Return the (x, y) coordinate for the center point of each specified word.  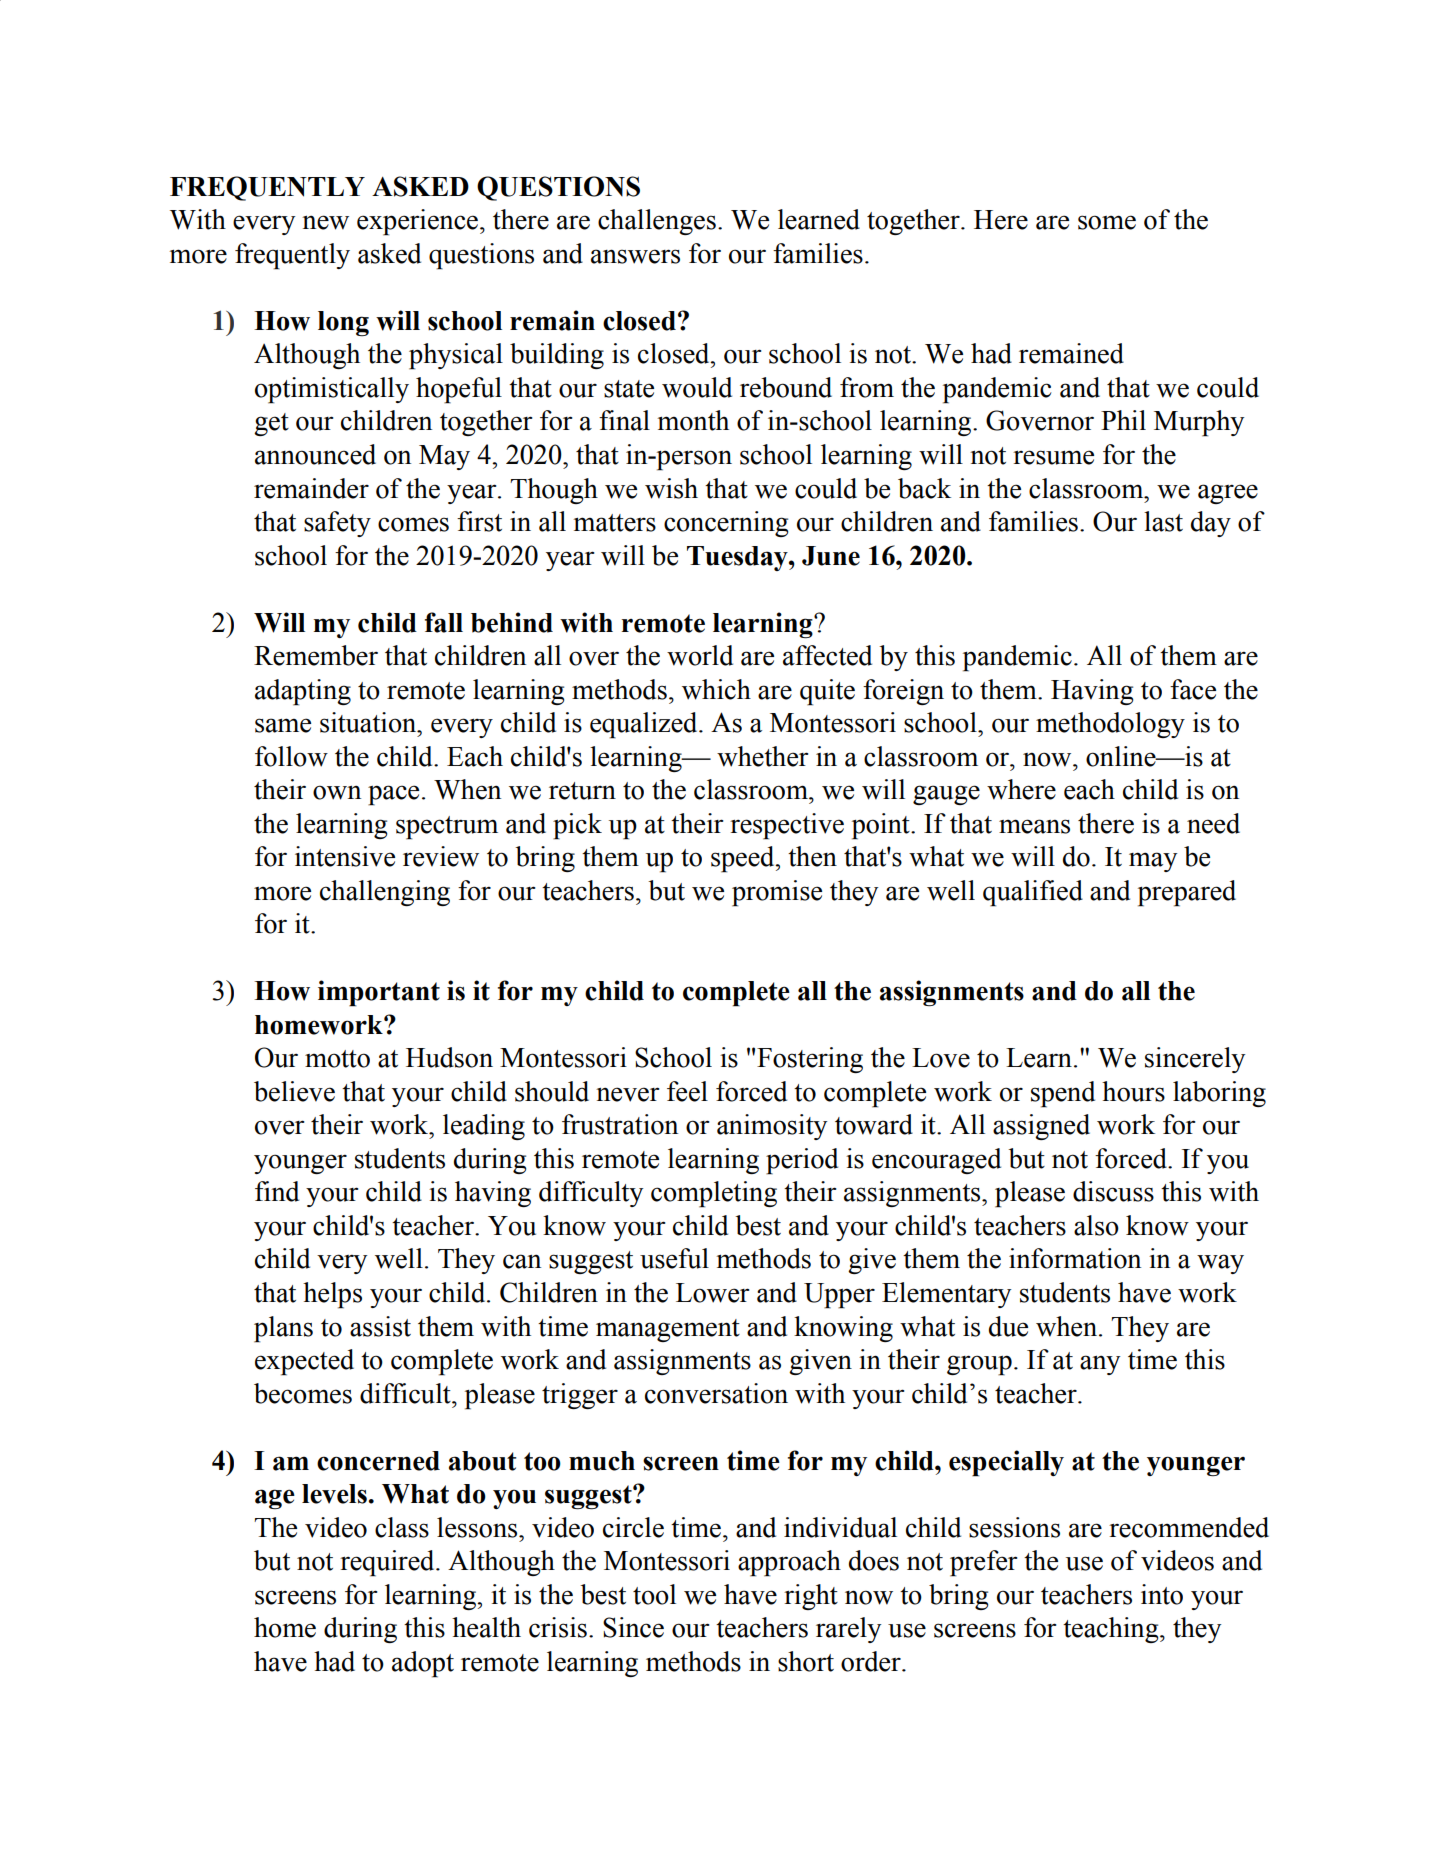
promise (777, 893)
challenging (385, 893)
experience (417, 222)
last (1163, 521)
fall (444, 622)
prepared (1187, 893)
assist (380, 1326)
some (1107, 222)
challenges (657, 222)
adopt (423, 1664)
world (700, 655)
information (1075, 1258)
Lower (712, 1293)
